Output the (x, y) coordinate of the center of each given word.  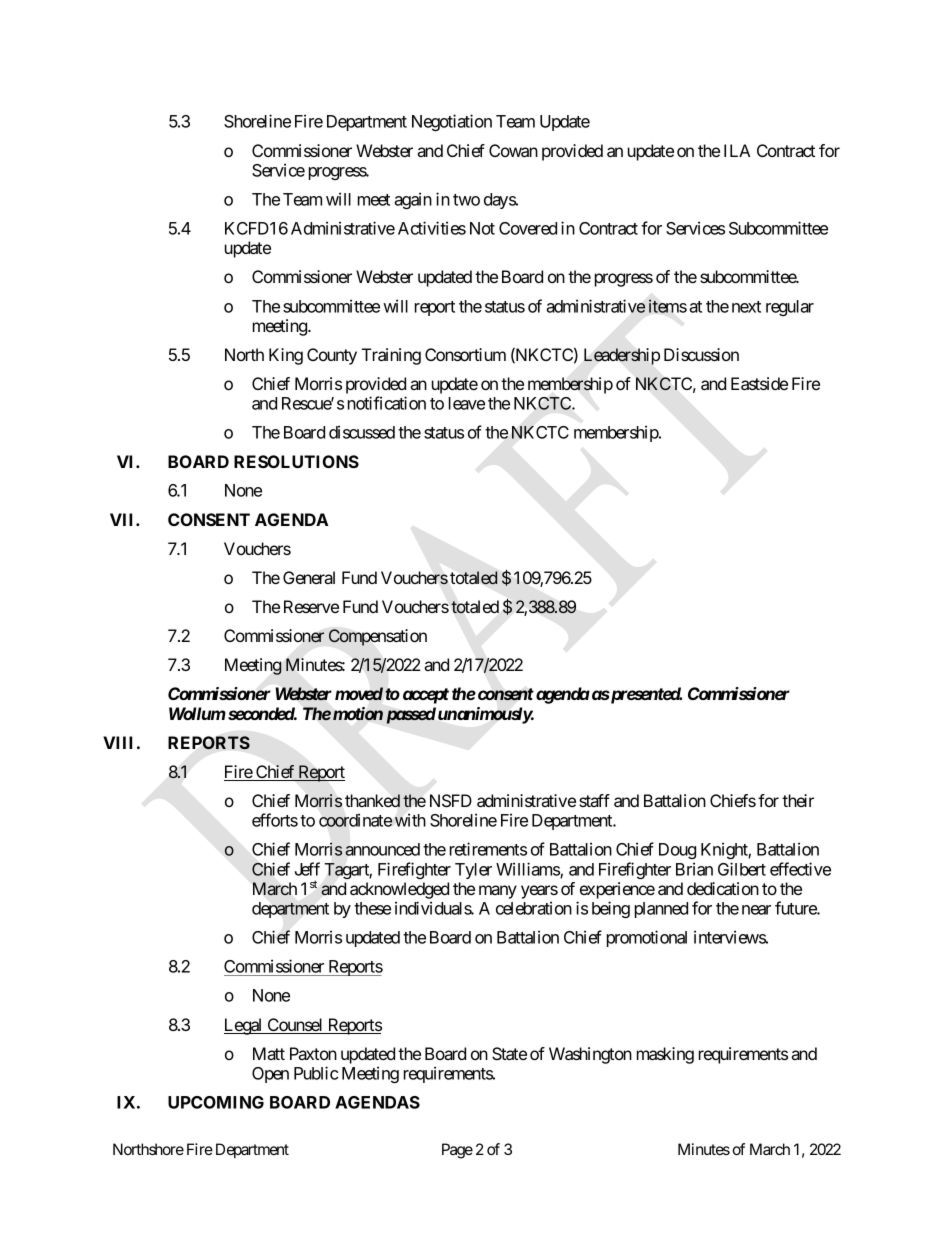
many (498, 892)
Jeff (307, 869)
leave (467, 403)
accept (426, 696)
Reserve (311, 606)
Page (457, 1151)
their (798, 800)
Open (270, 1075)
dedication (723, 888)
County (332, 356)
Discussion (701, 354)
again (413, 200)
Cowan (513, 150)
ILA (737, 150)
